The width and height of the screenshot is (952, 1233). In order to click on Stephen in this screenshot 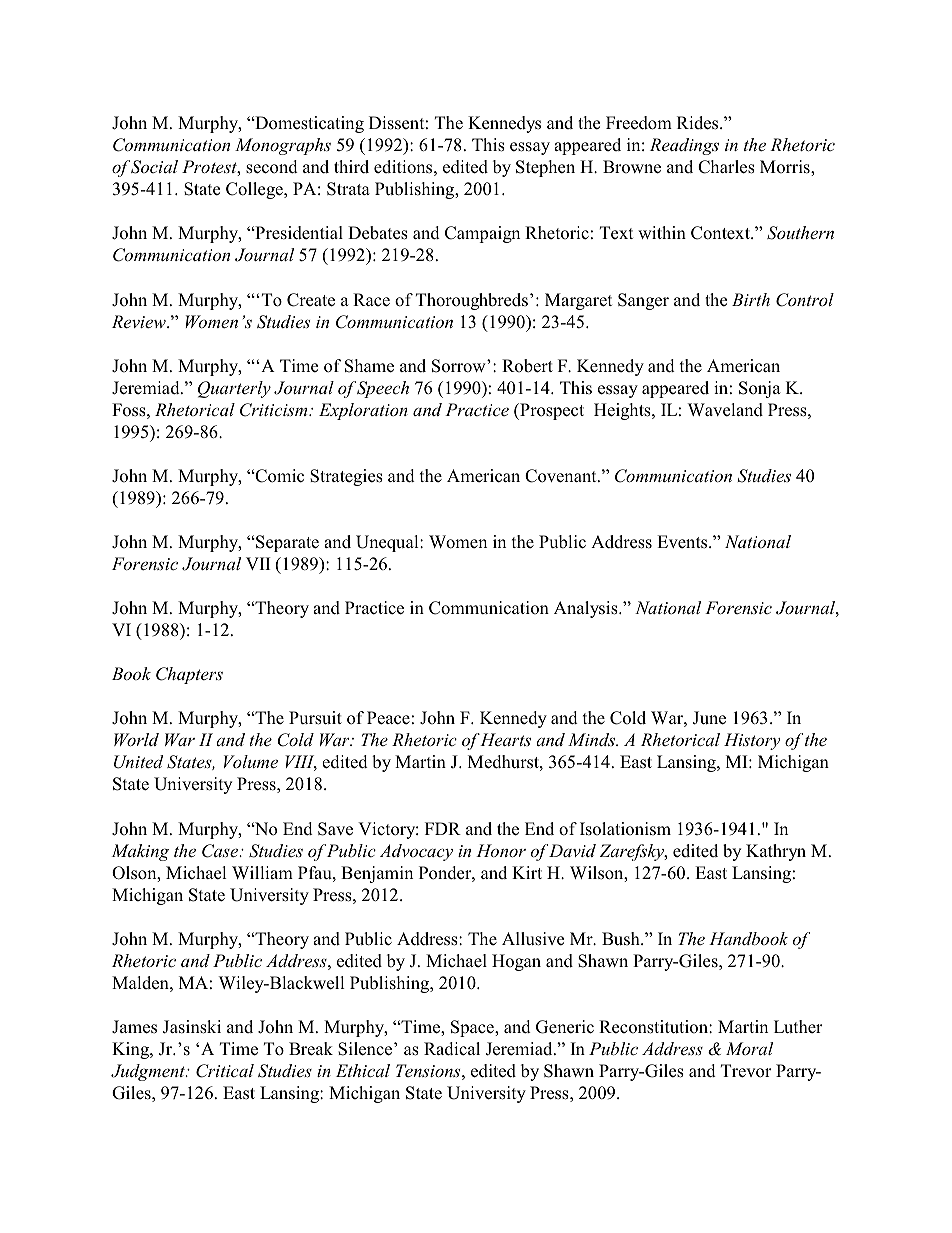, I will do `click(545, 168)`.
